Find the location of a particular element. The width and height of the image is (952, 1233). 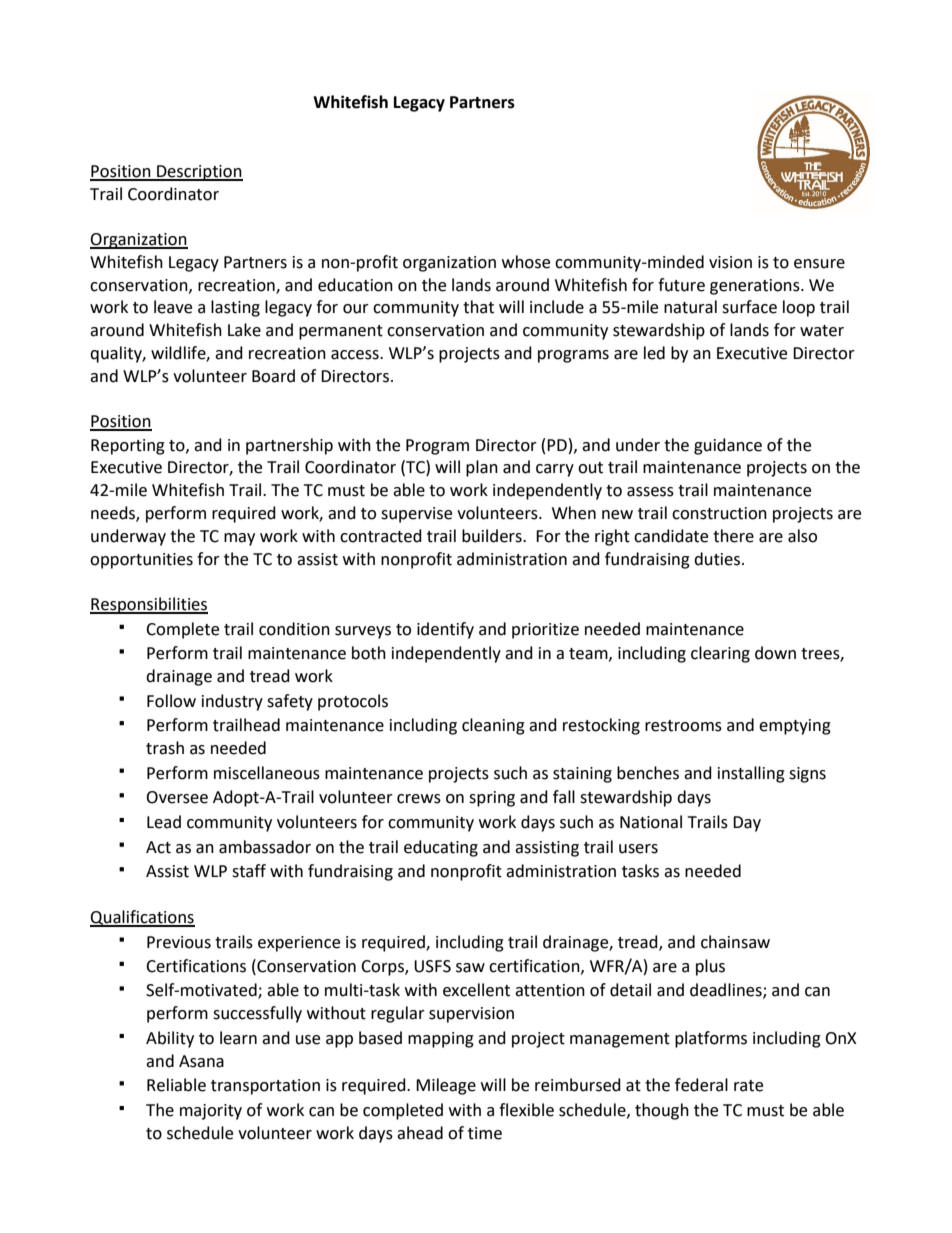

rate is located at coordinates (748, 1086).
